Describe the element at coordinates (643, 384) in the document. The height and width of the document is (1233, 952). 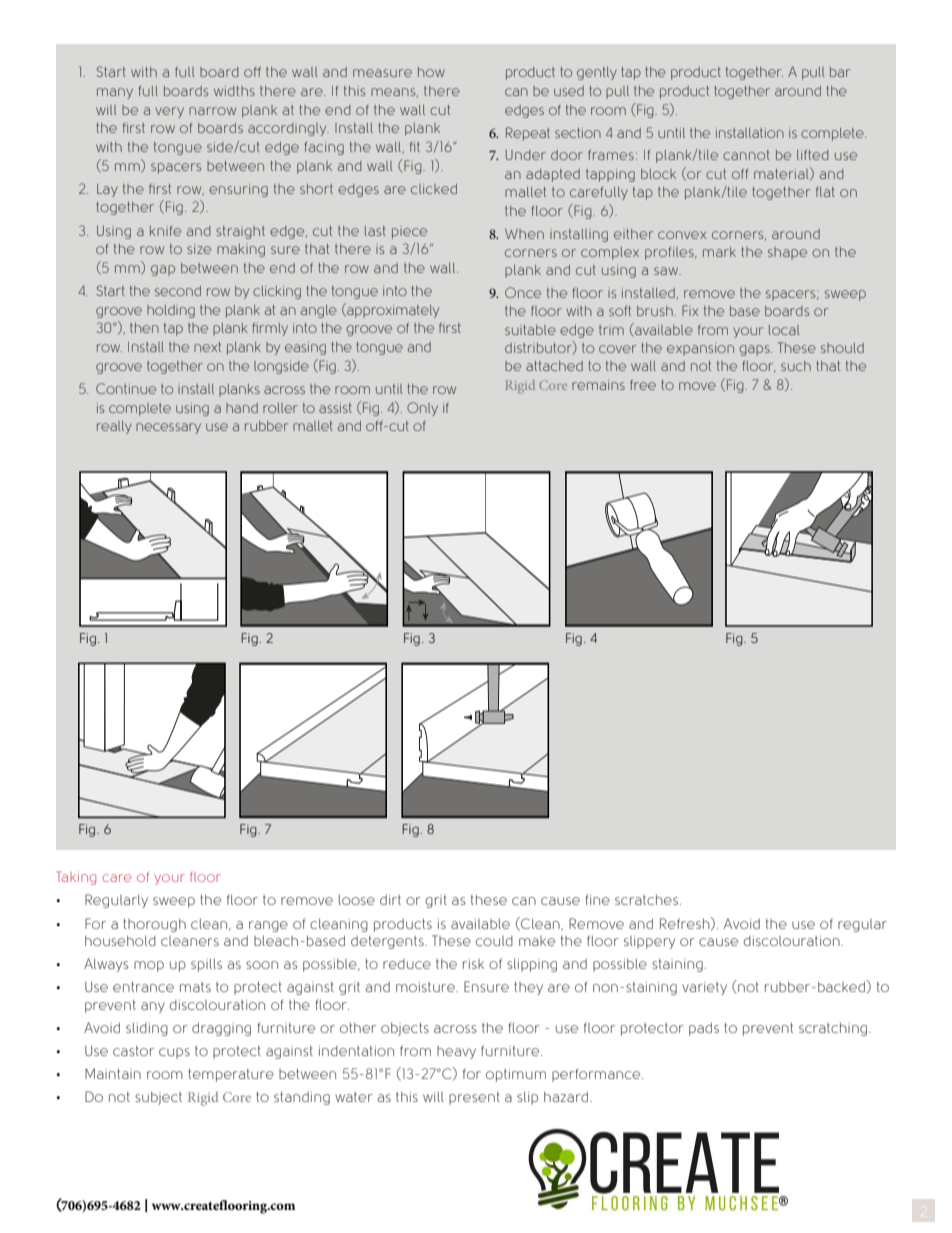
I see `free` at that location.
